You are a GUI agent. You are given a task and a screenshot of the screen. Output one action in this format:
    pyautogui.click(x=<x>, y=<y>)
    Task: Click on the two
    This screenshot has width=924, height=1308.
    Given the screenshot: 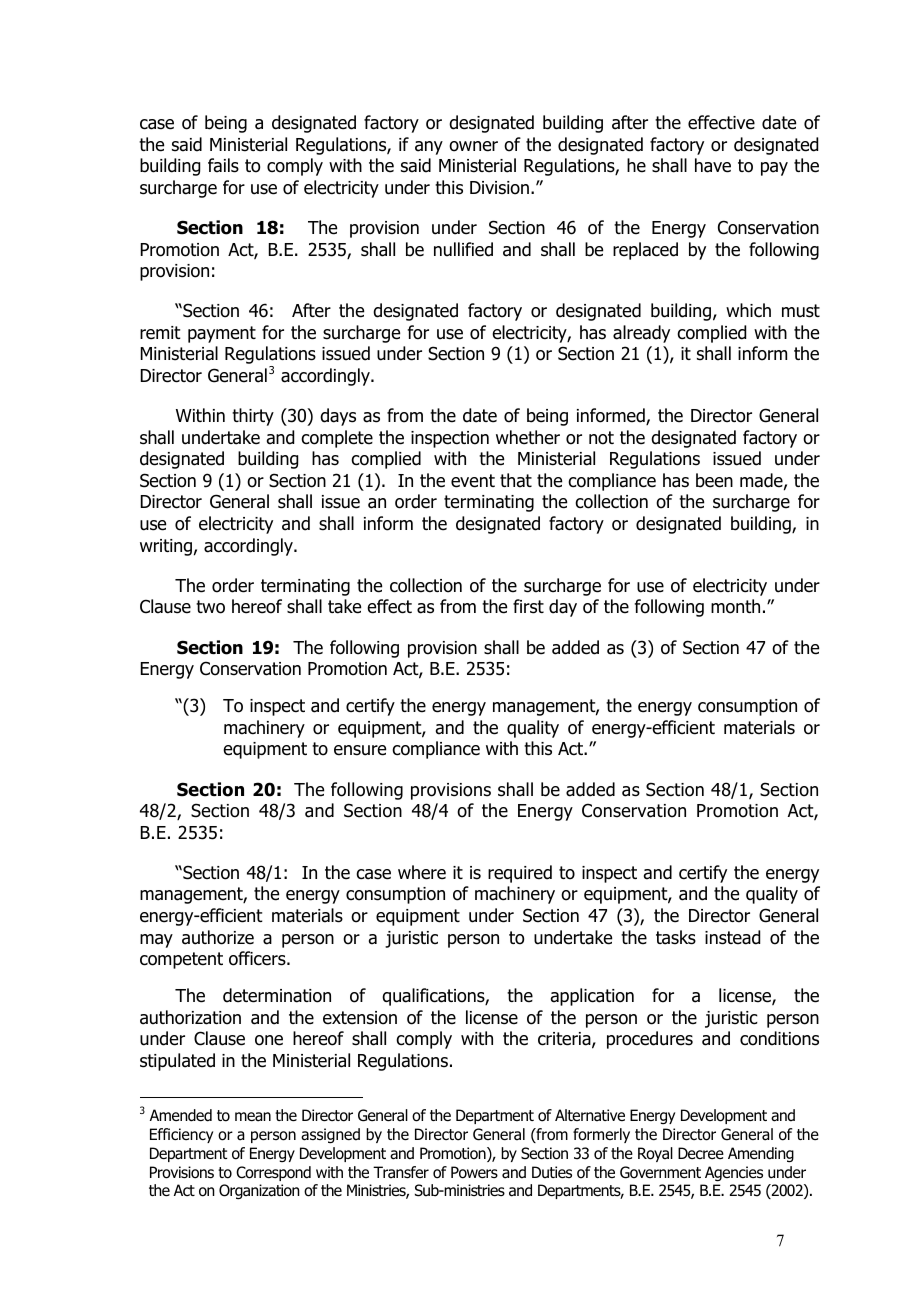 What is the action you would take?
    pyautogui.click(x=210, y=607)
